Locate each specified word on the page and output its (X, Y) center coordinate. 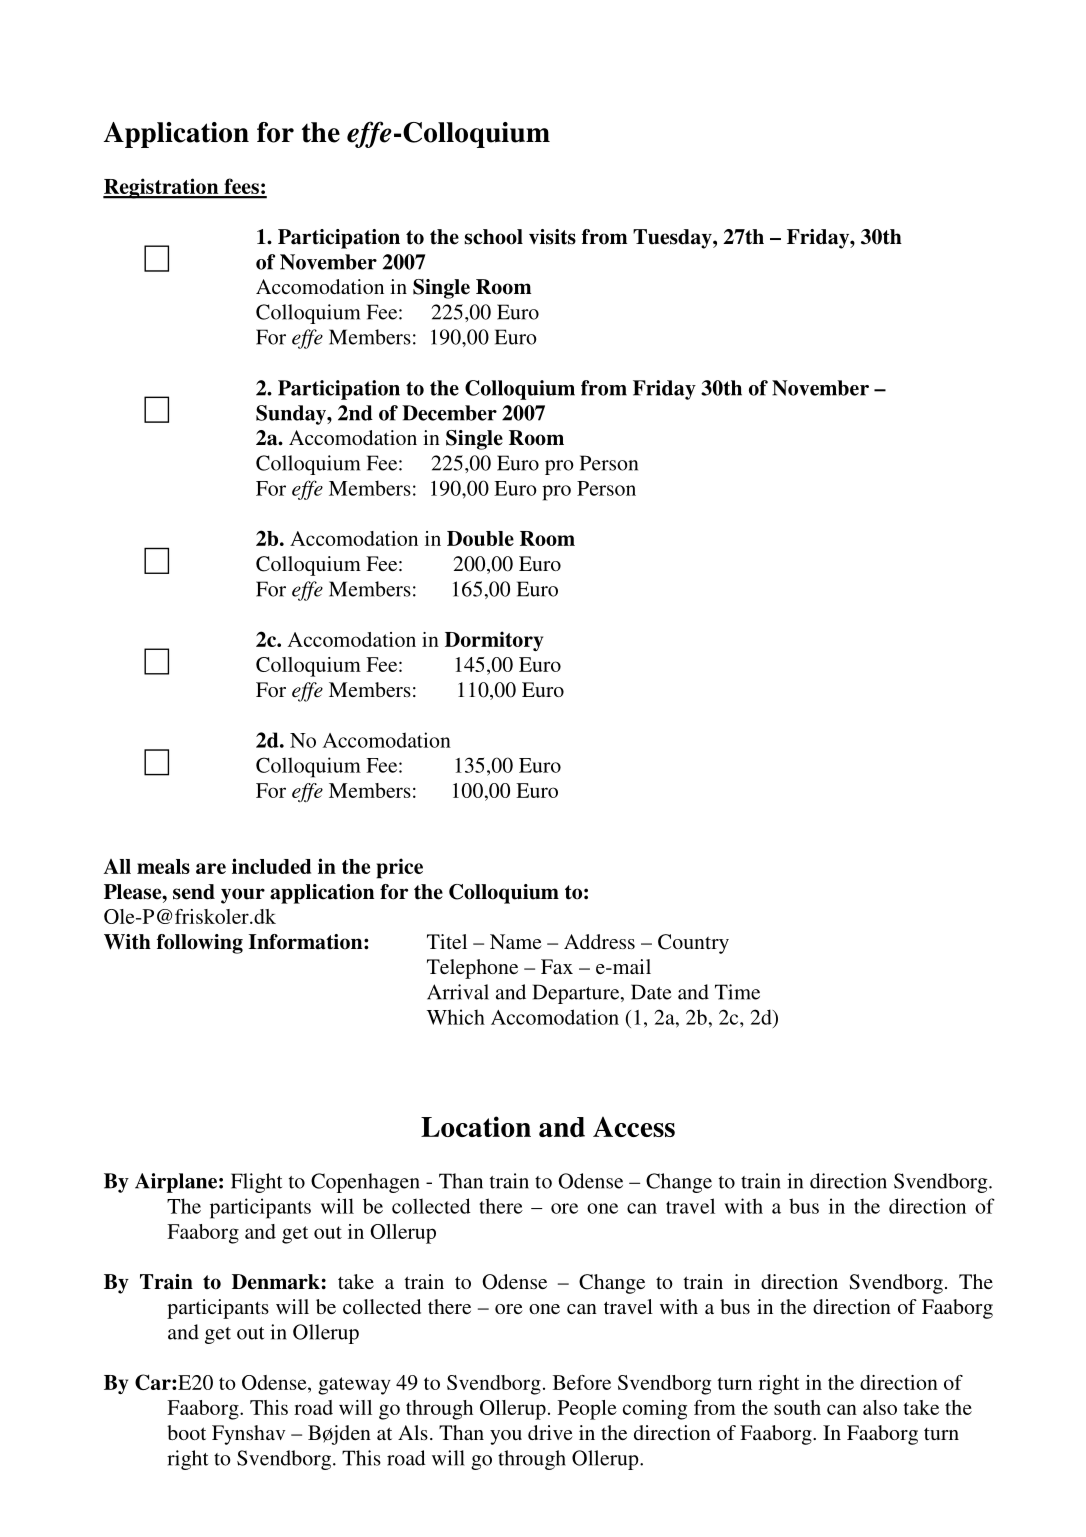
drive (550, 1432)
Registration (162, 188)
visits (552, 237)
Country (693, 944)
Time (737, 992)
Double (480, 538)
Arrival (458, 992)
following (200, 944)
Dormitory (494, 641)
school (493, 237)
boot (186, 1432)
